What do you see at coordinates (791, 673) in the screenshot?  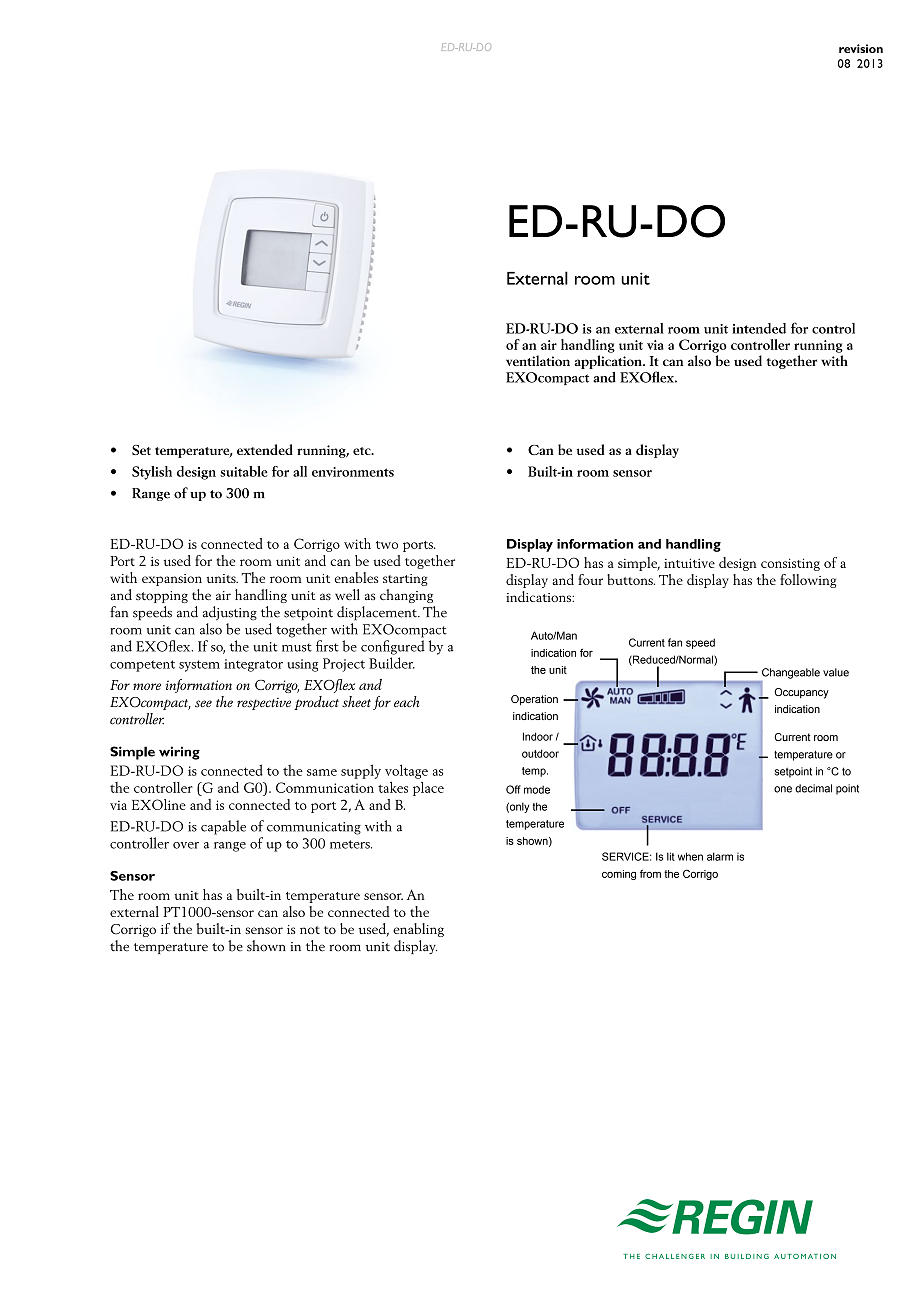 I see `Changeable` at bounding box center [791, 673].
